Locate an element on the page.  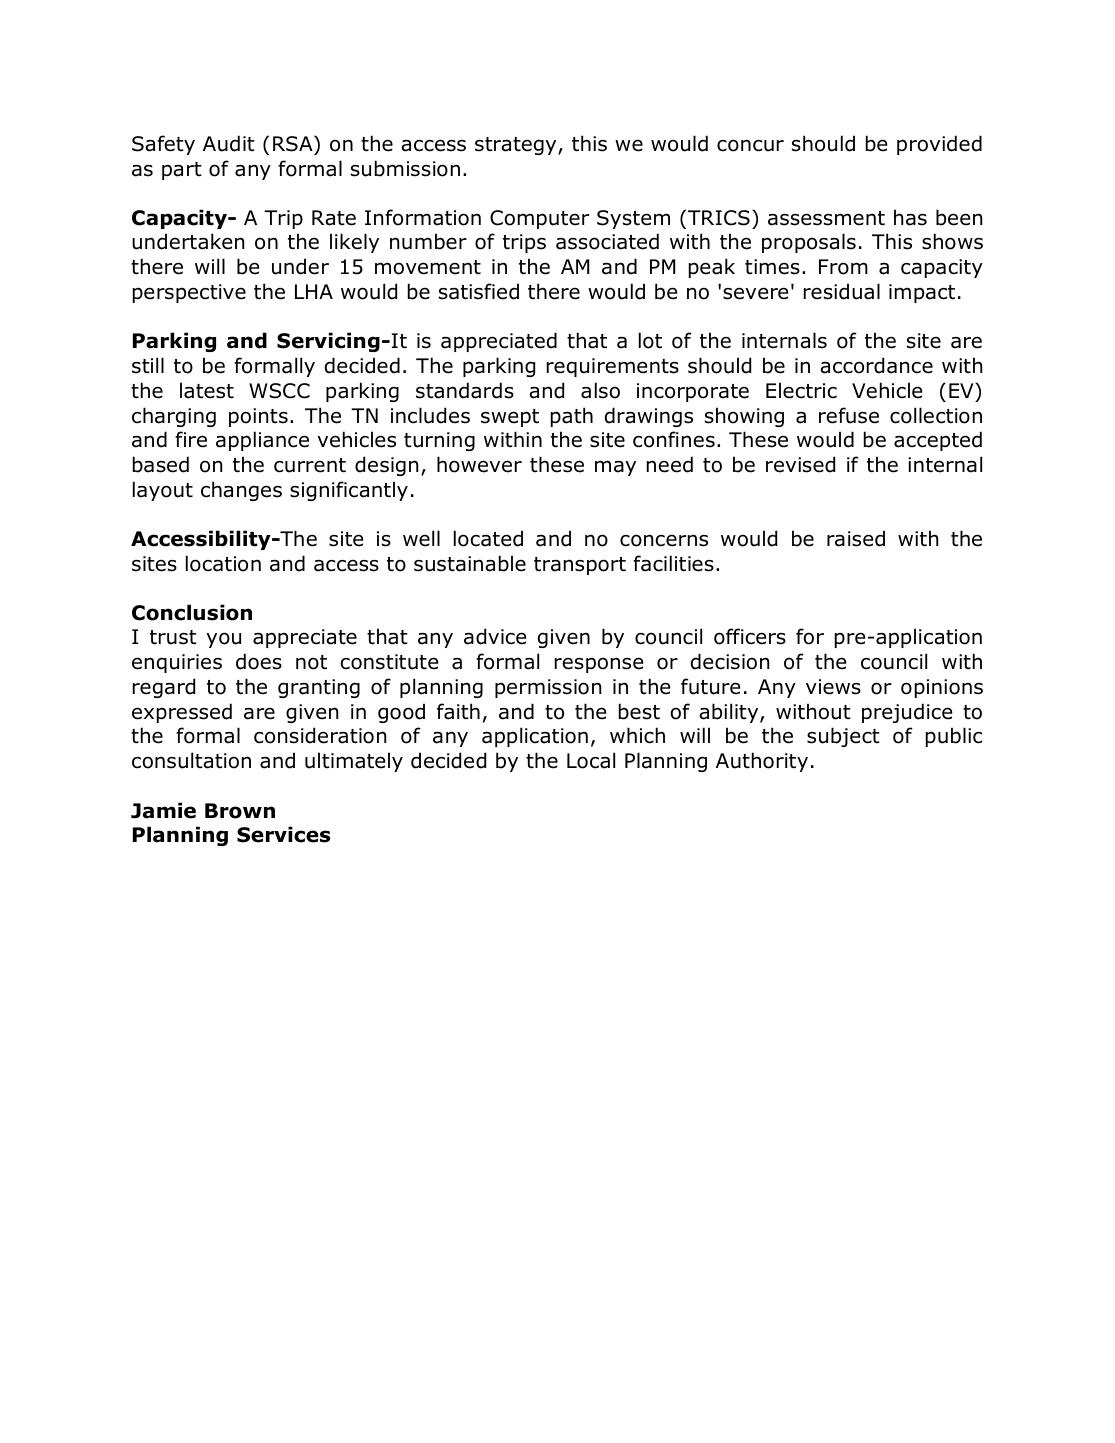
Local is located at coordinates (591, 760).
